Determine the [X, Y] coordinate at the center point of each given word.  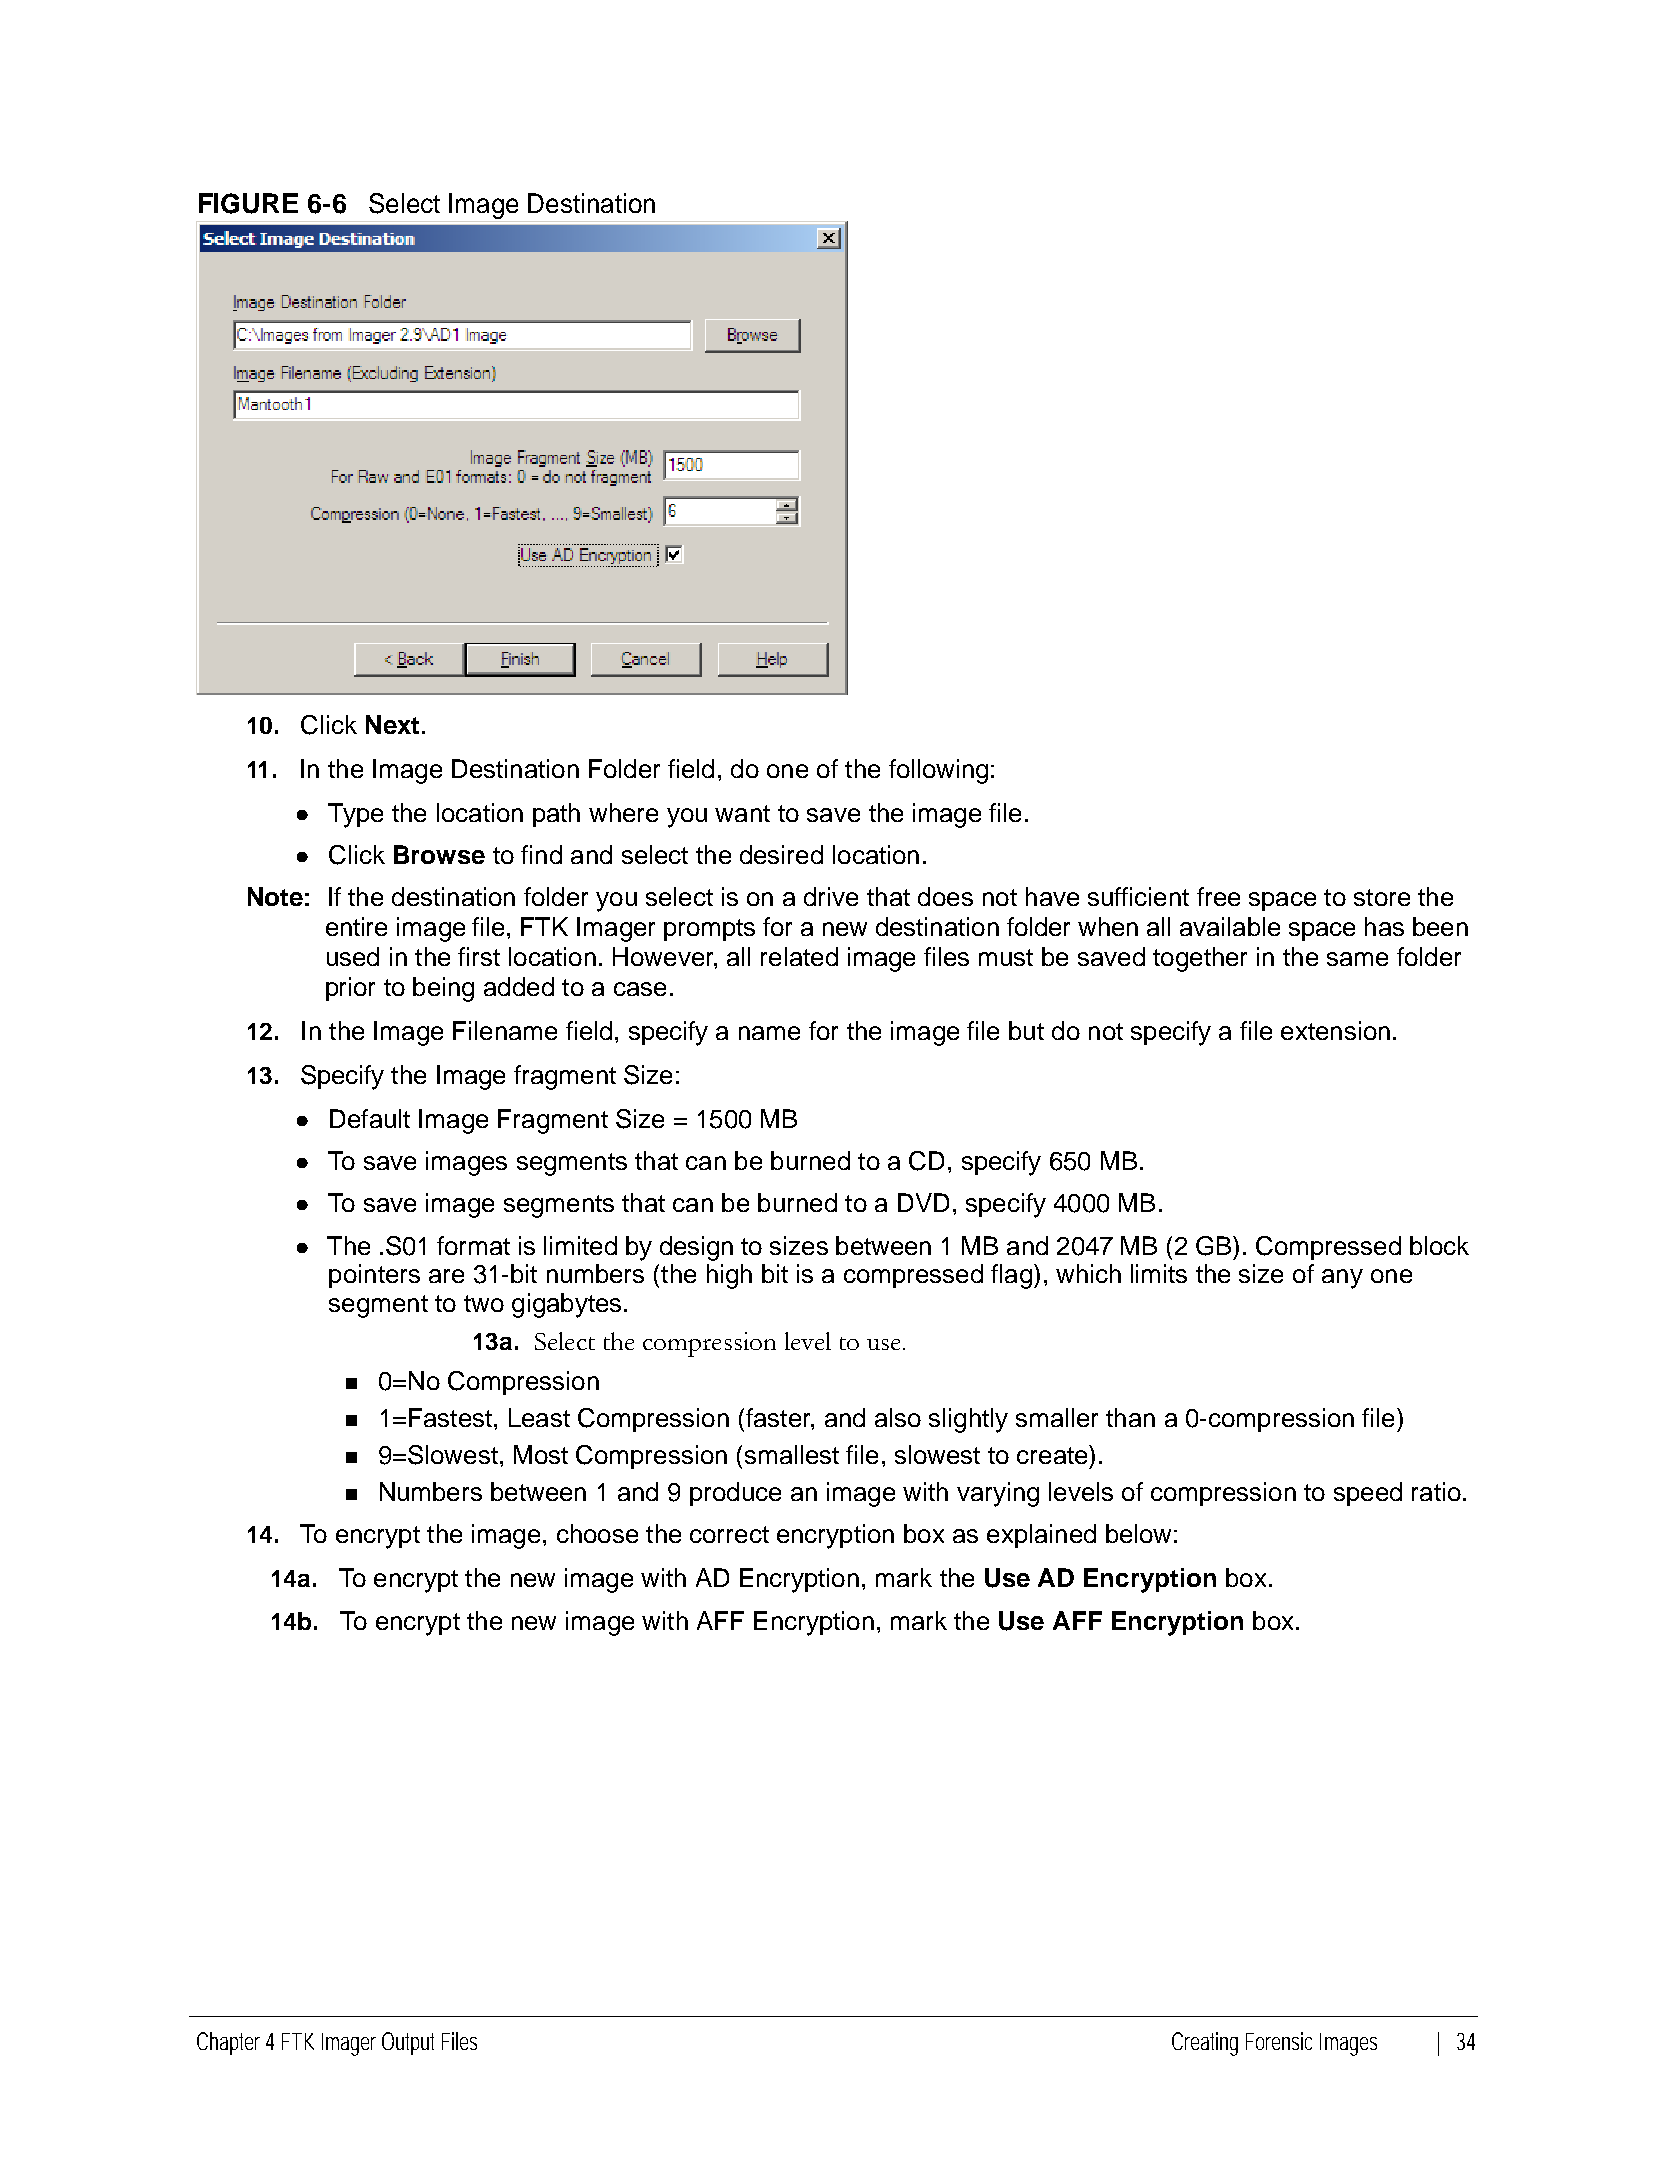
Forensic [1279, 2041]
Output [408, 2043]
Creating [1205, 2044]
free [1218, 896]
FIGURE [248, 203]
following [938, 771]
